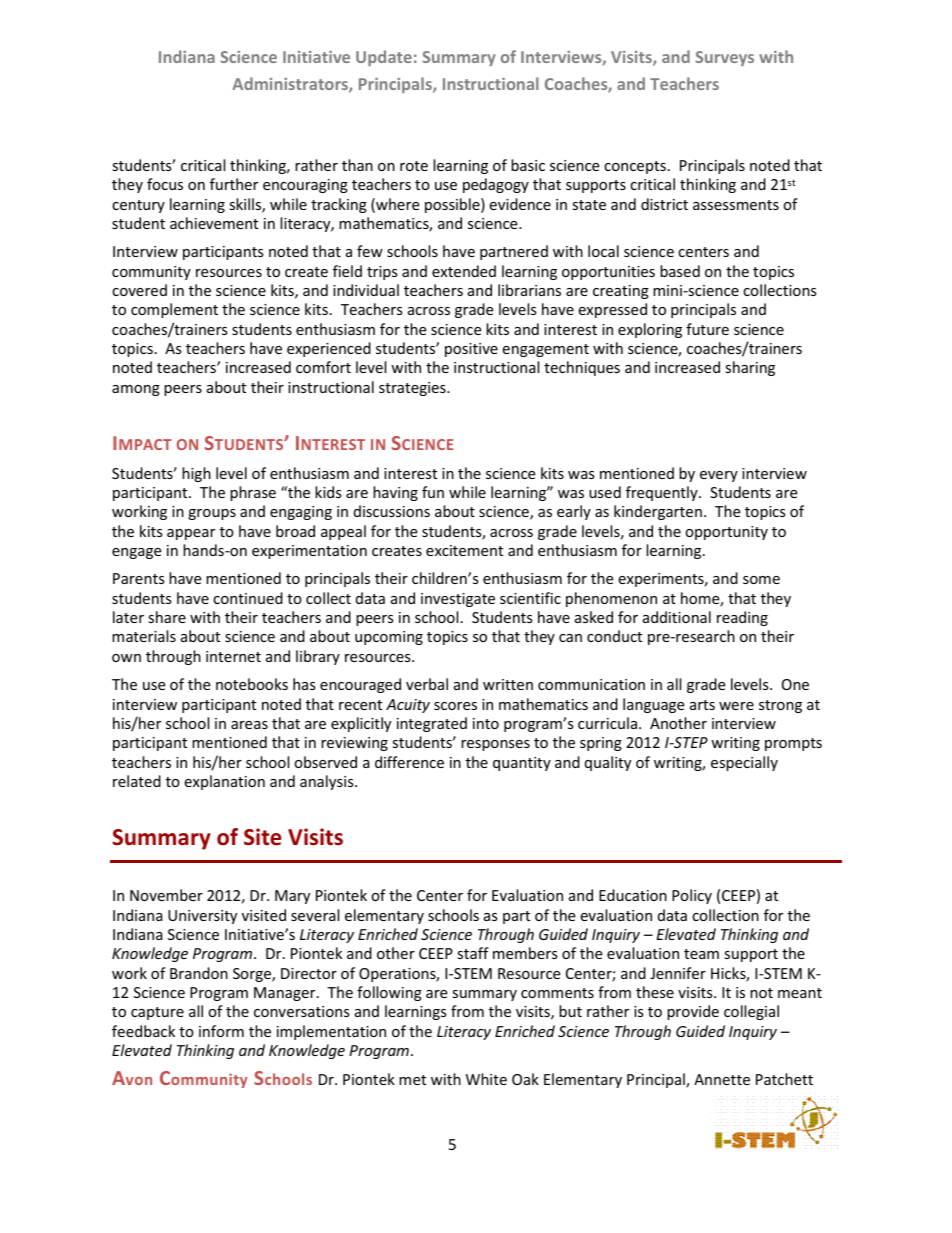  What do you see at coordinates (707, 329) in the image?
I see `future` at bounding box center [707, 329].
